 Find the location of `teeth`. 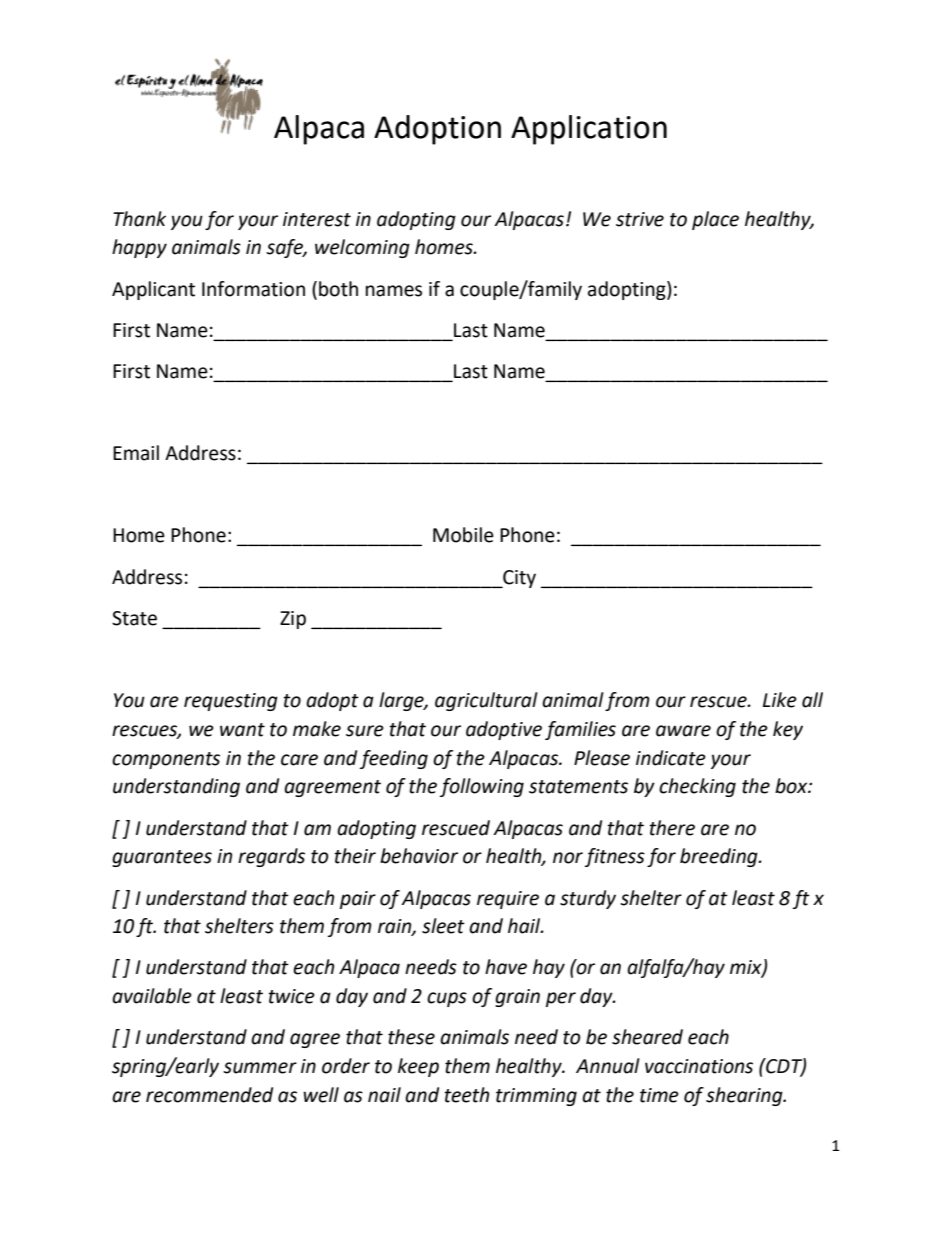

teeth is located at coordinates (466, 1095).
